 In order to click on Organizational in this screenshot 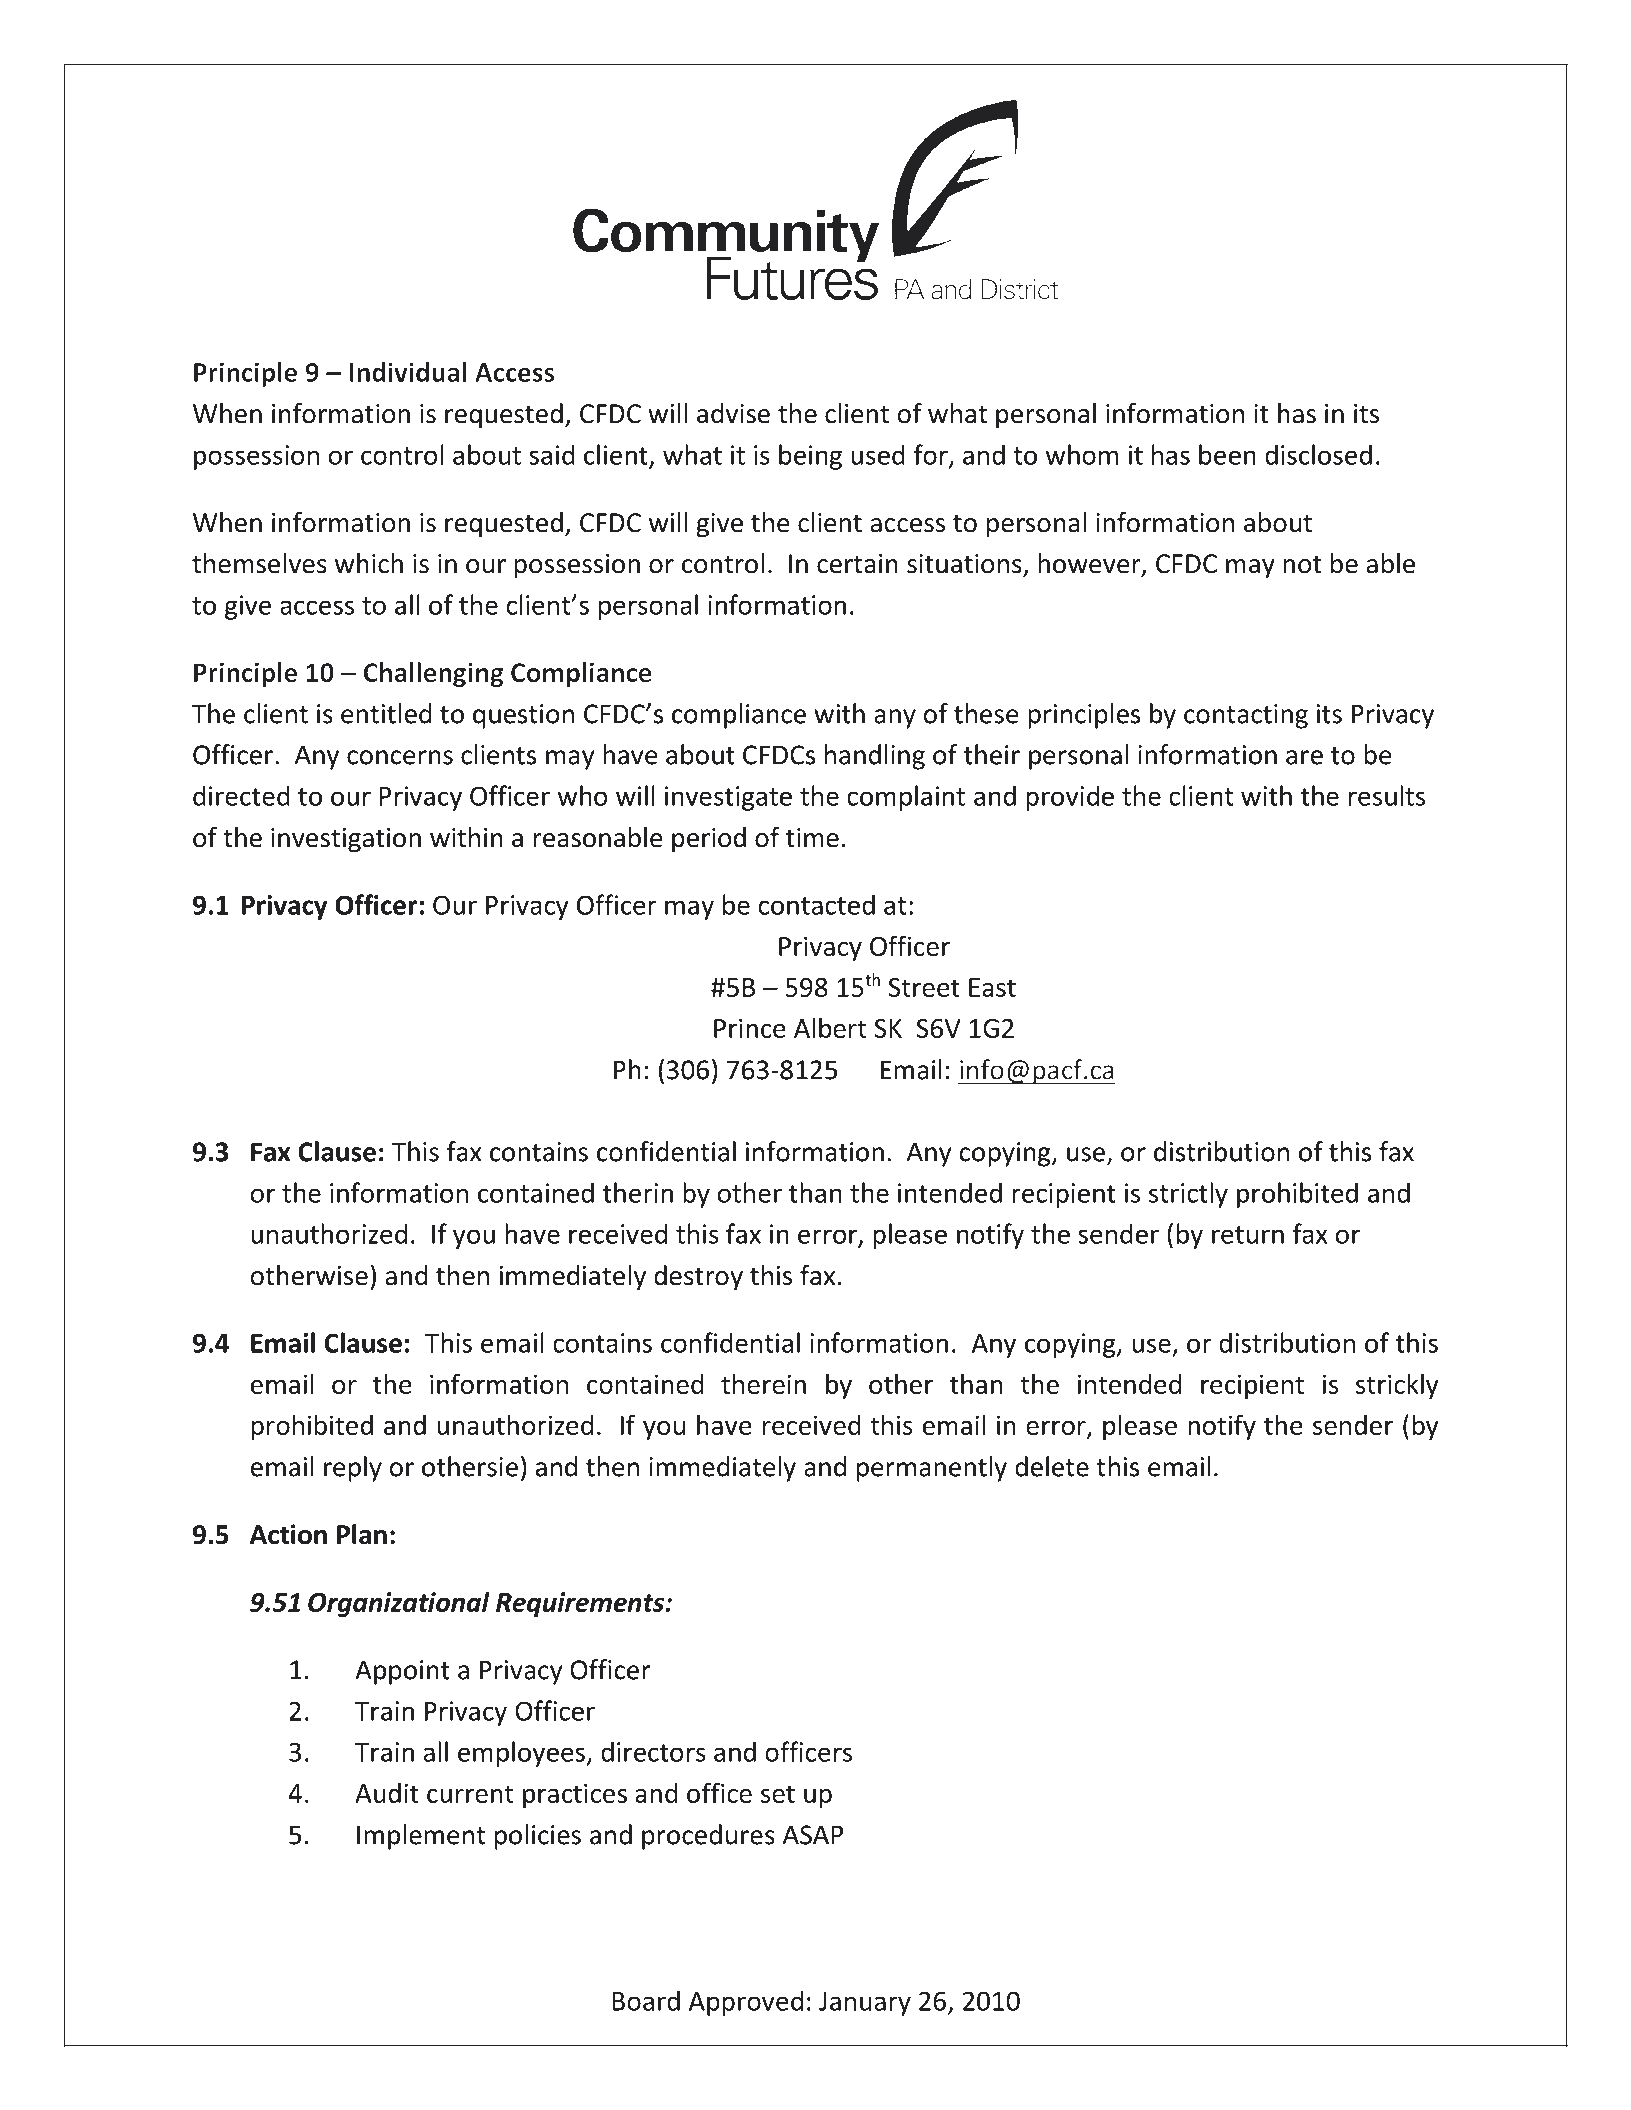, I will do `click(399, 1604)`.
